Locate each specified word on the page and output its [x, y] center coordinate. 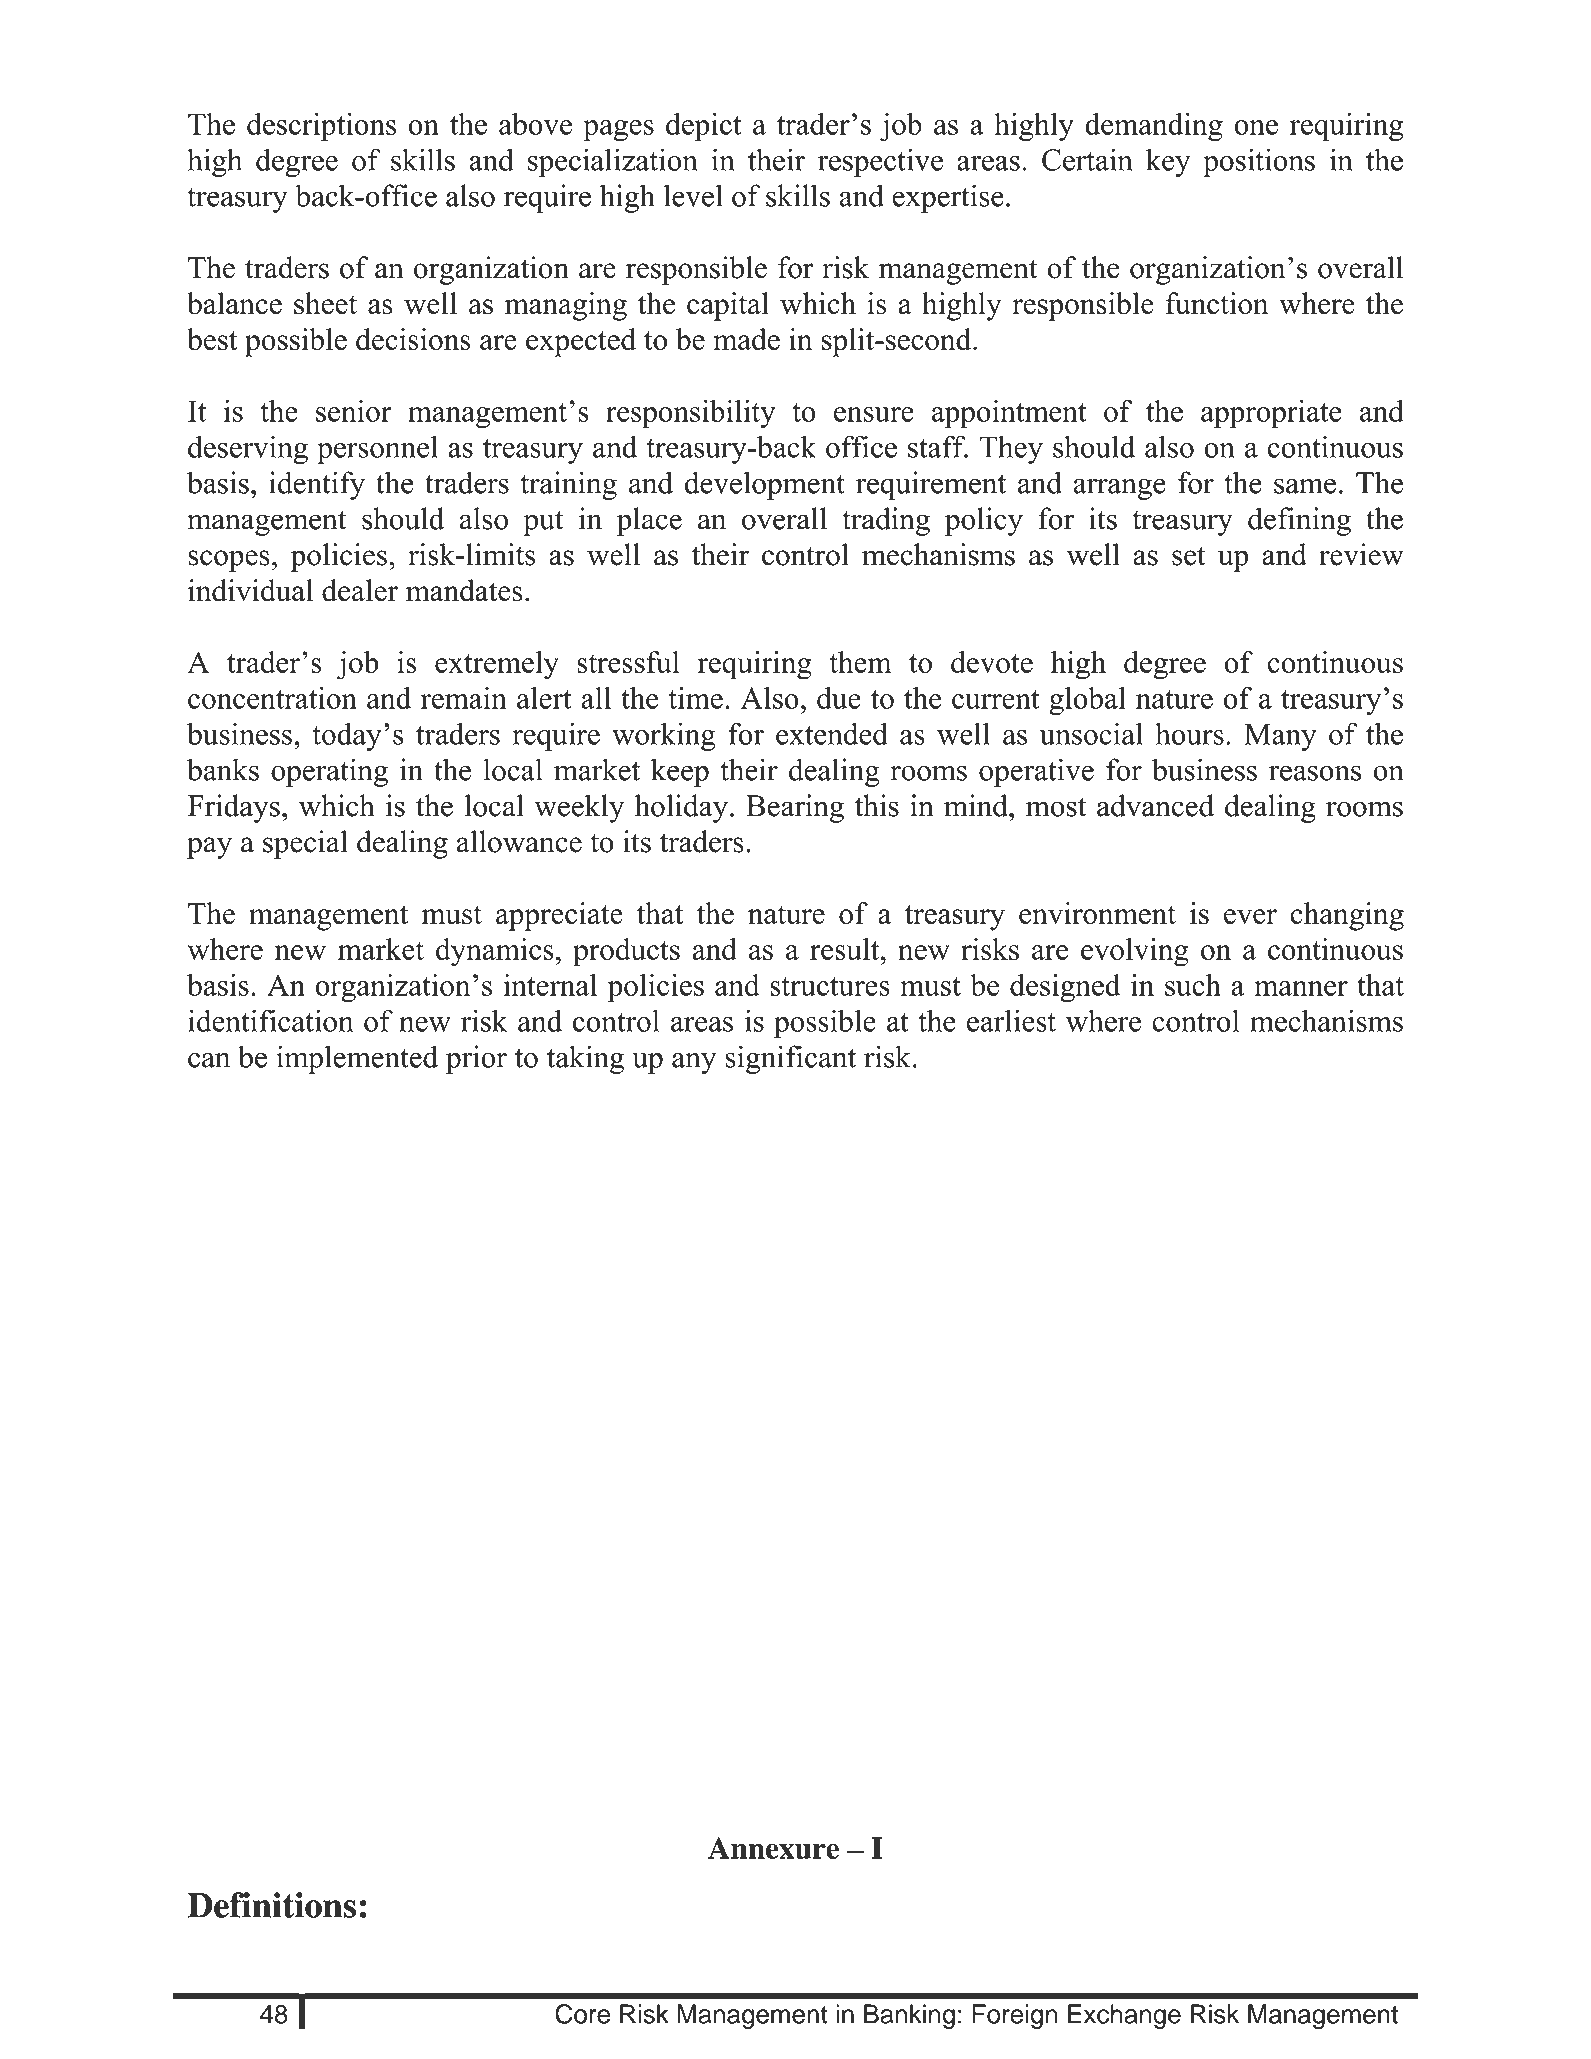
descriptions [321, 127]
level [693, 195]
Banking [909, 2016]
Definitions [271, 1905]
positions [1259, 162]
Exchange [1124, 2016]
